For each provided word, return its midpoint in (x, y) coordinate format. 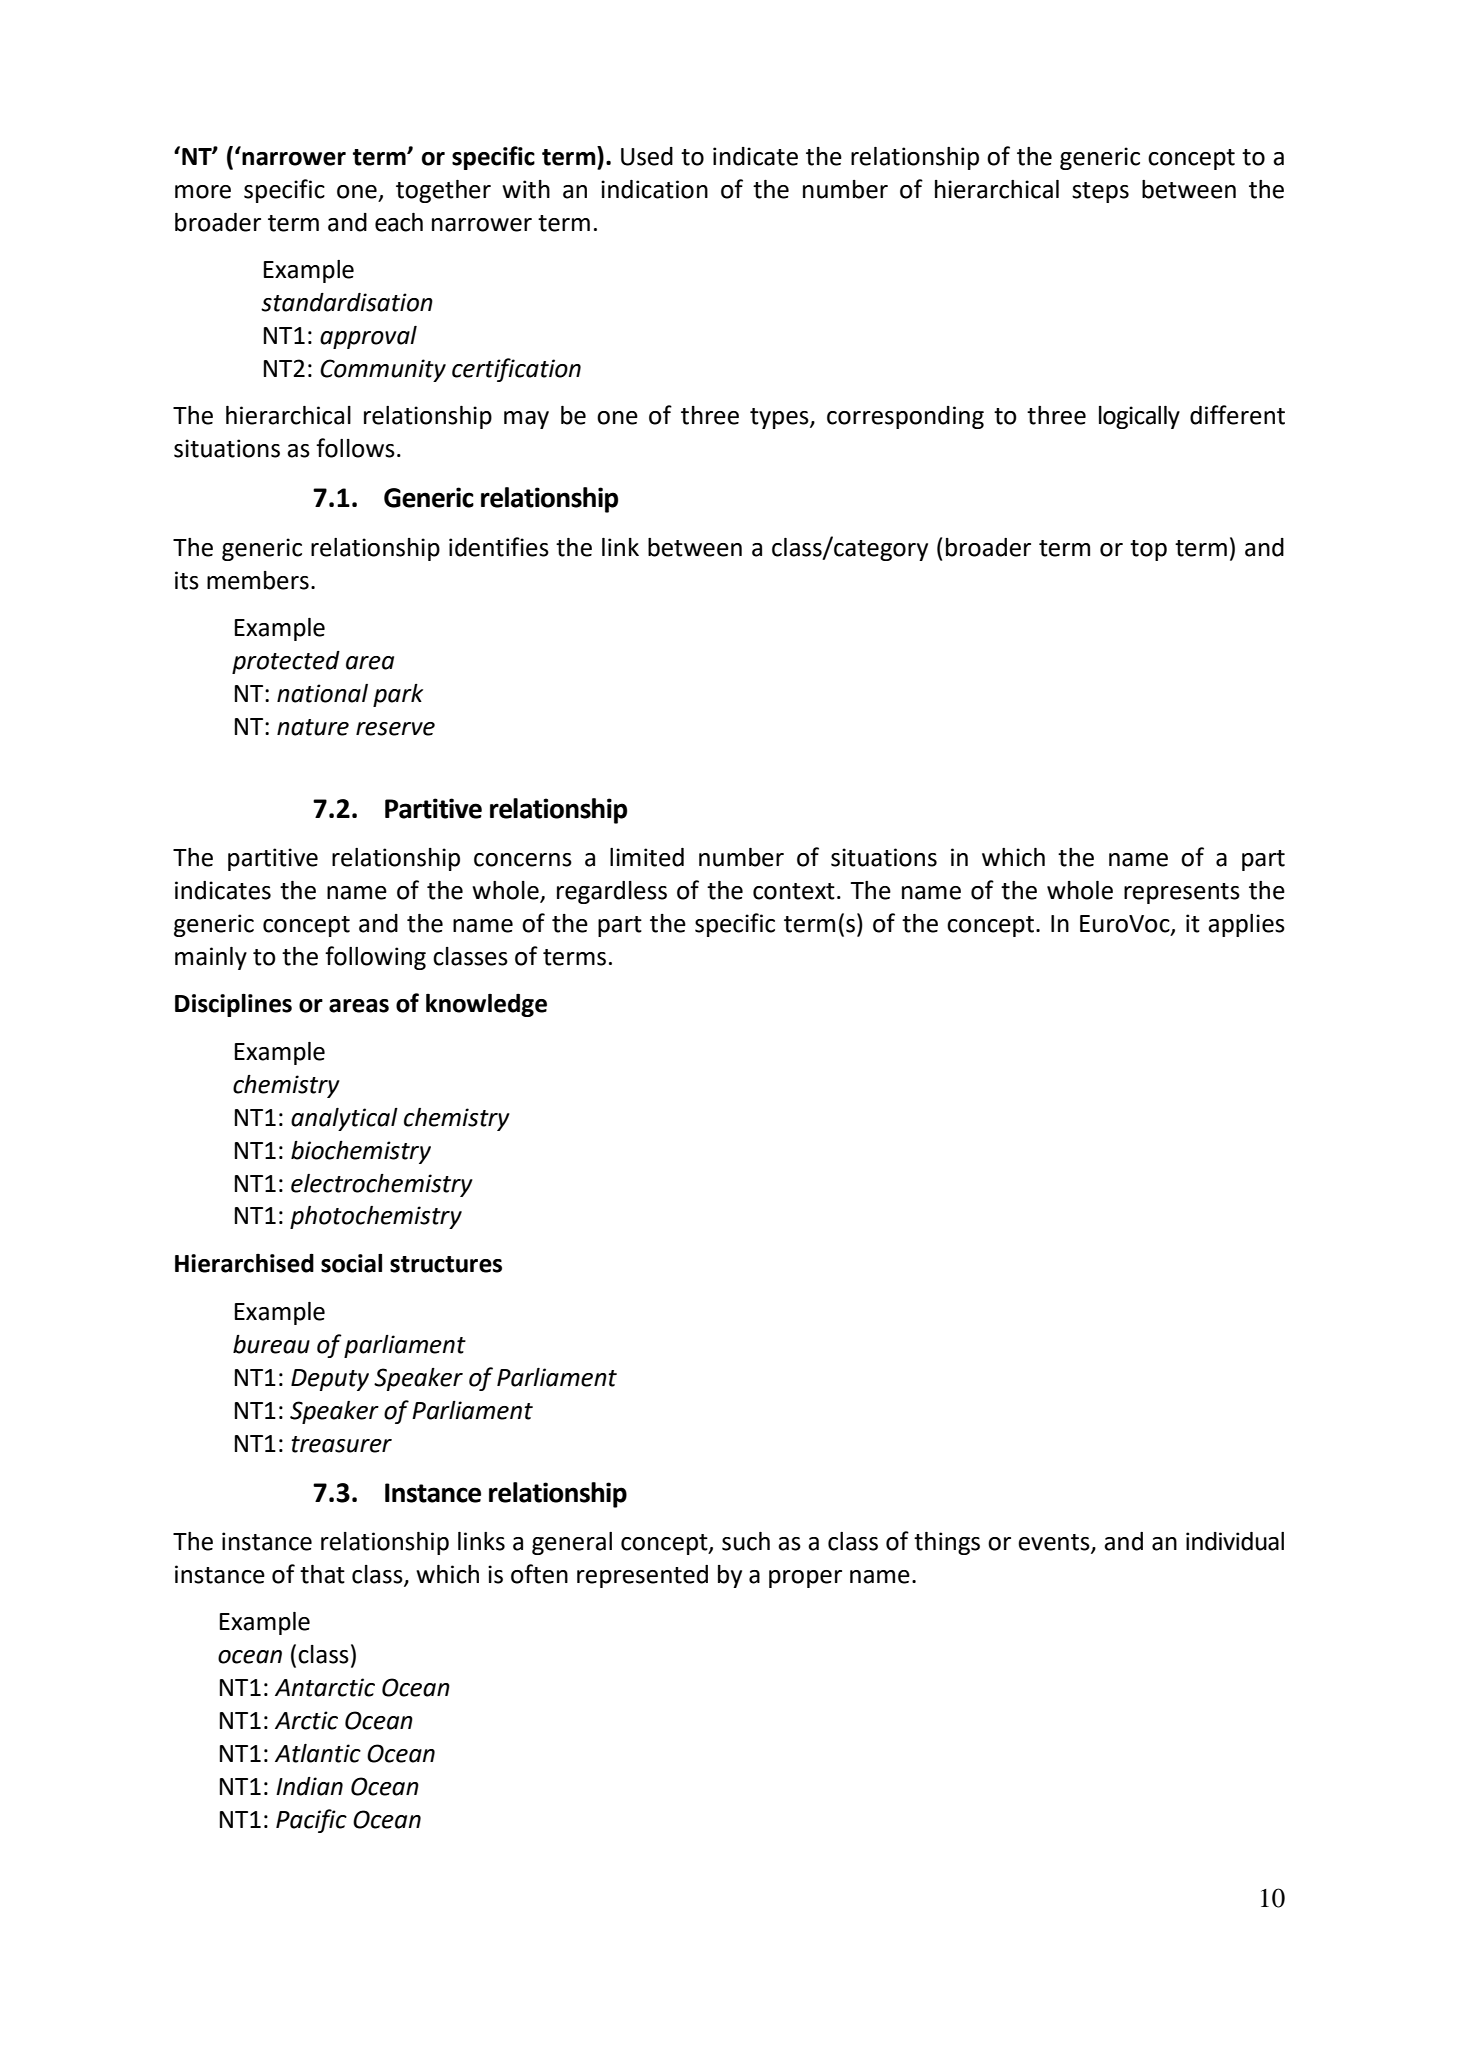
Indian (309, 1786)
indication (654, 189)
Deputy (330, 1380)
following (375, 958)
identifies (499, 547)
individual (1235, 1541)
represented (642, 1576)
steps (1100, 192)
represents (1182, 893)
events (1055, 1543)
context (794, 891)
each (399, 222)
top (1148, 550)
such (746, 1541)
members (258, 580)
